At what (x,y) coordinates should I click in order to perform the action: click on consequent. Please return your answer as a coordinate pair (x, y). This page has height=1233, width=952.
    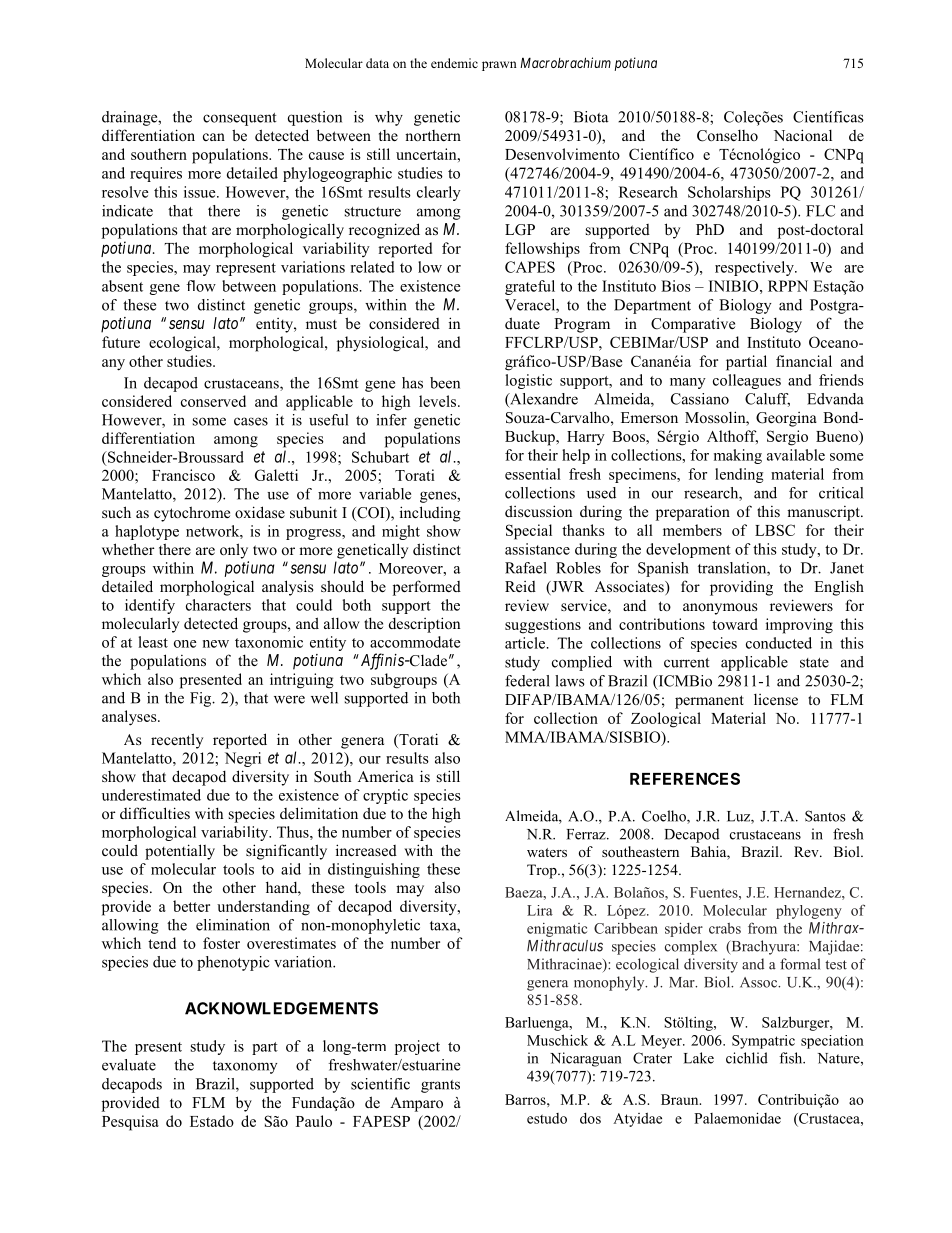
    Looking at the image, I should click on (239, 119).
